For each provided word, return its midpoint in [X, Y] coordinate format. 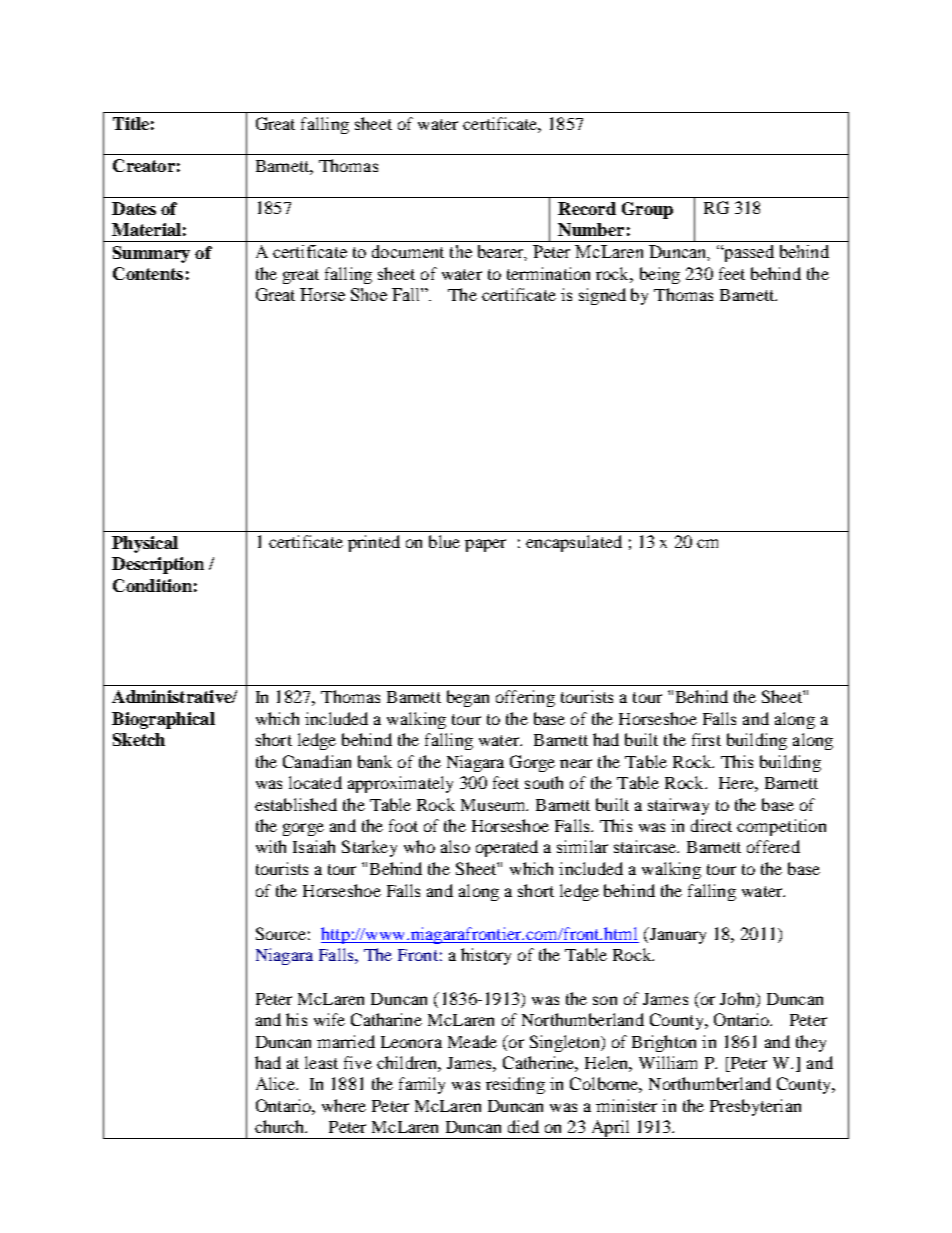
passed [748, 253]
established [296, 804]
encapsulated [574, 543]
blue [444, 541]
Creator [144, 165]
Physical [145, 544]
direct [711, 825]
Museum [494, 805]
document [408, 251]
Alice [276, 1083]
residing [515, 1085]
